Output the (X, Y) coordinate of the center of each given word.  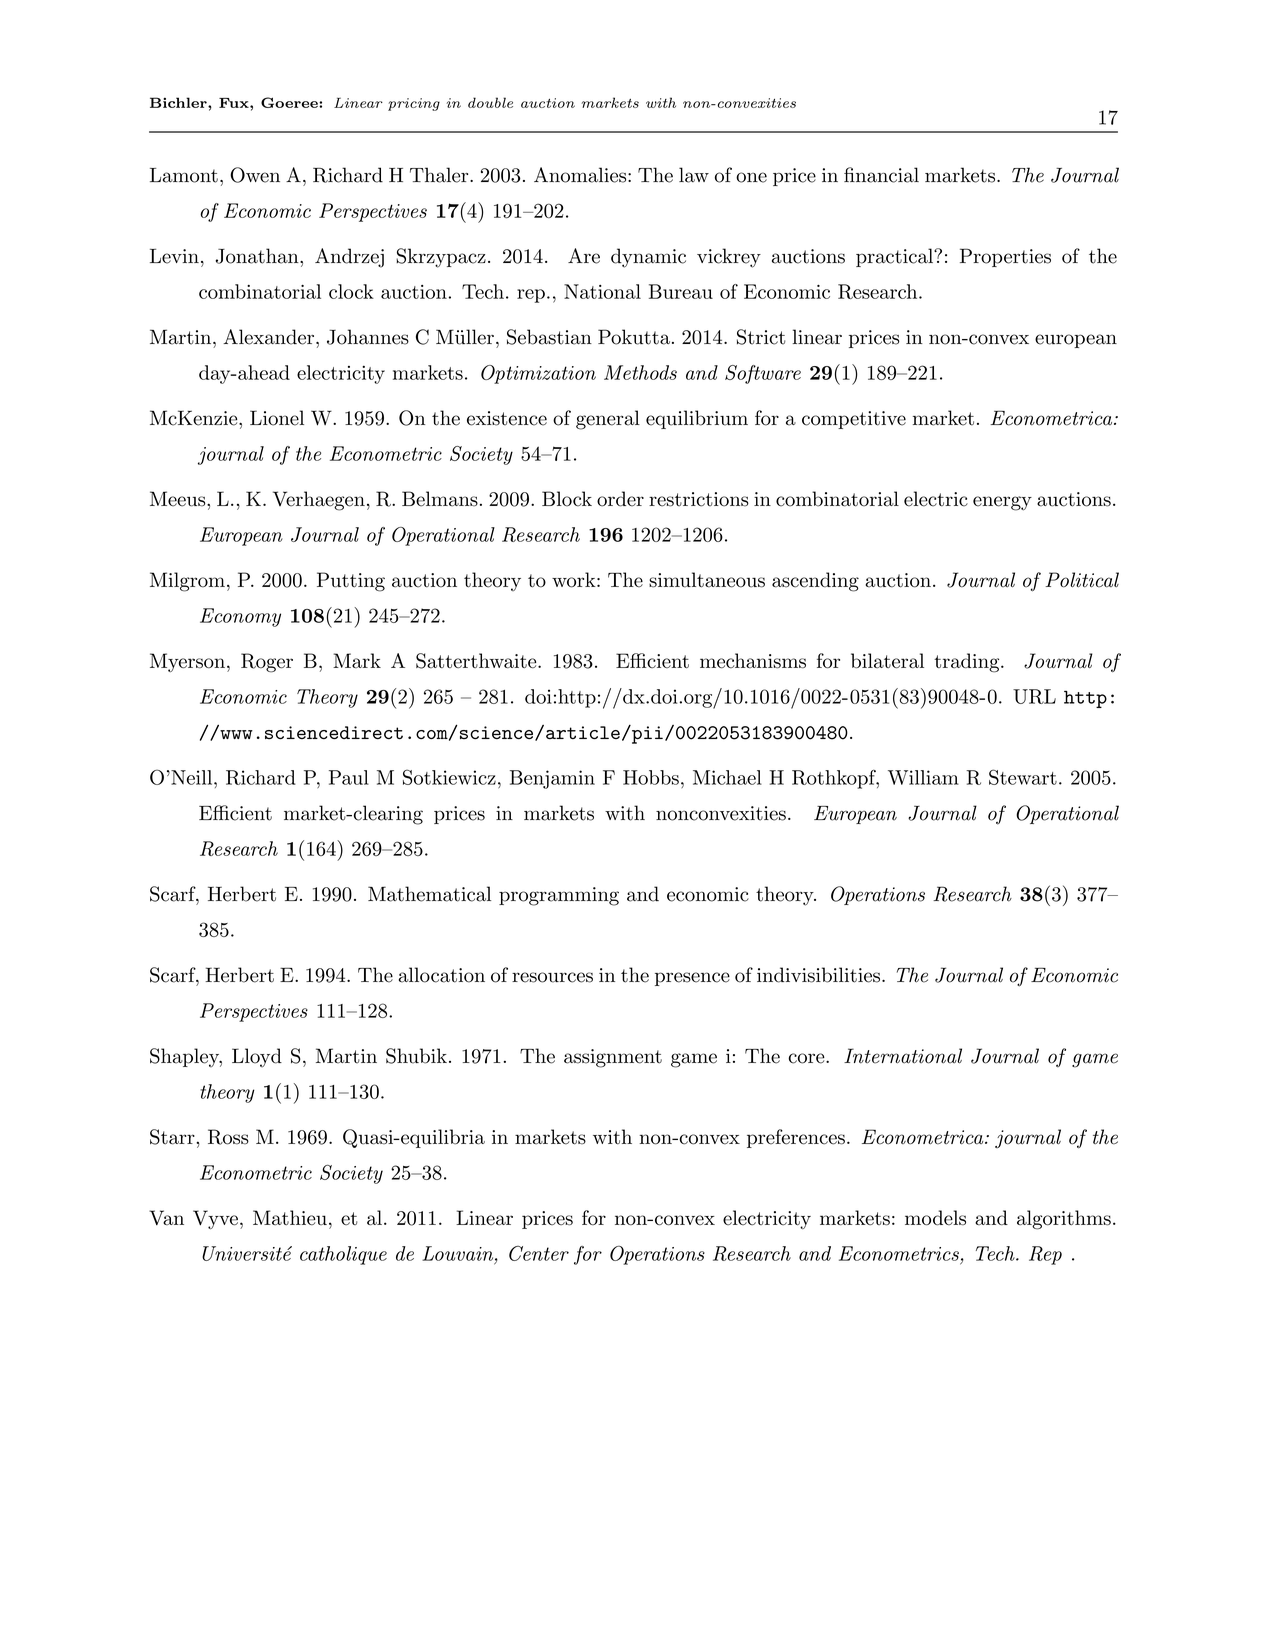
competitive (854, 420)
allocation (442, 975)
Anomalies (581, 175)
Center (539, 1253)
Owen (255, 175)
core (807, 1058)
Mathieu (290, 1217)
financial (881, 175)
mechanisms (753, 661)
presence (692, 979)
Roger (267, 663)
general (608, 420)
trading (968, 663)
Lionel (277, 418)
